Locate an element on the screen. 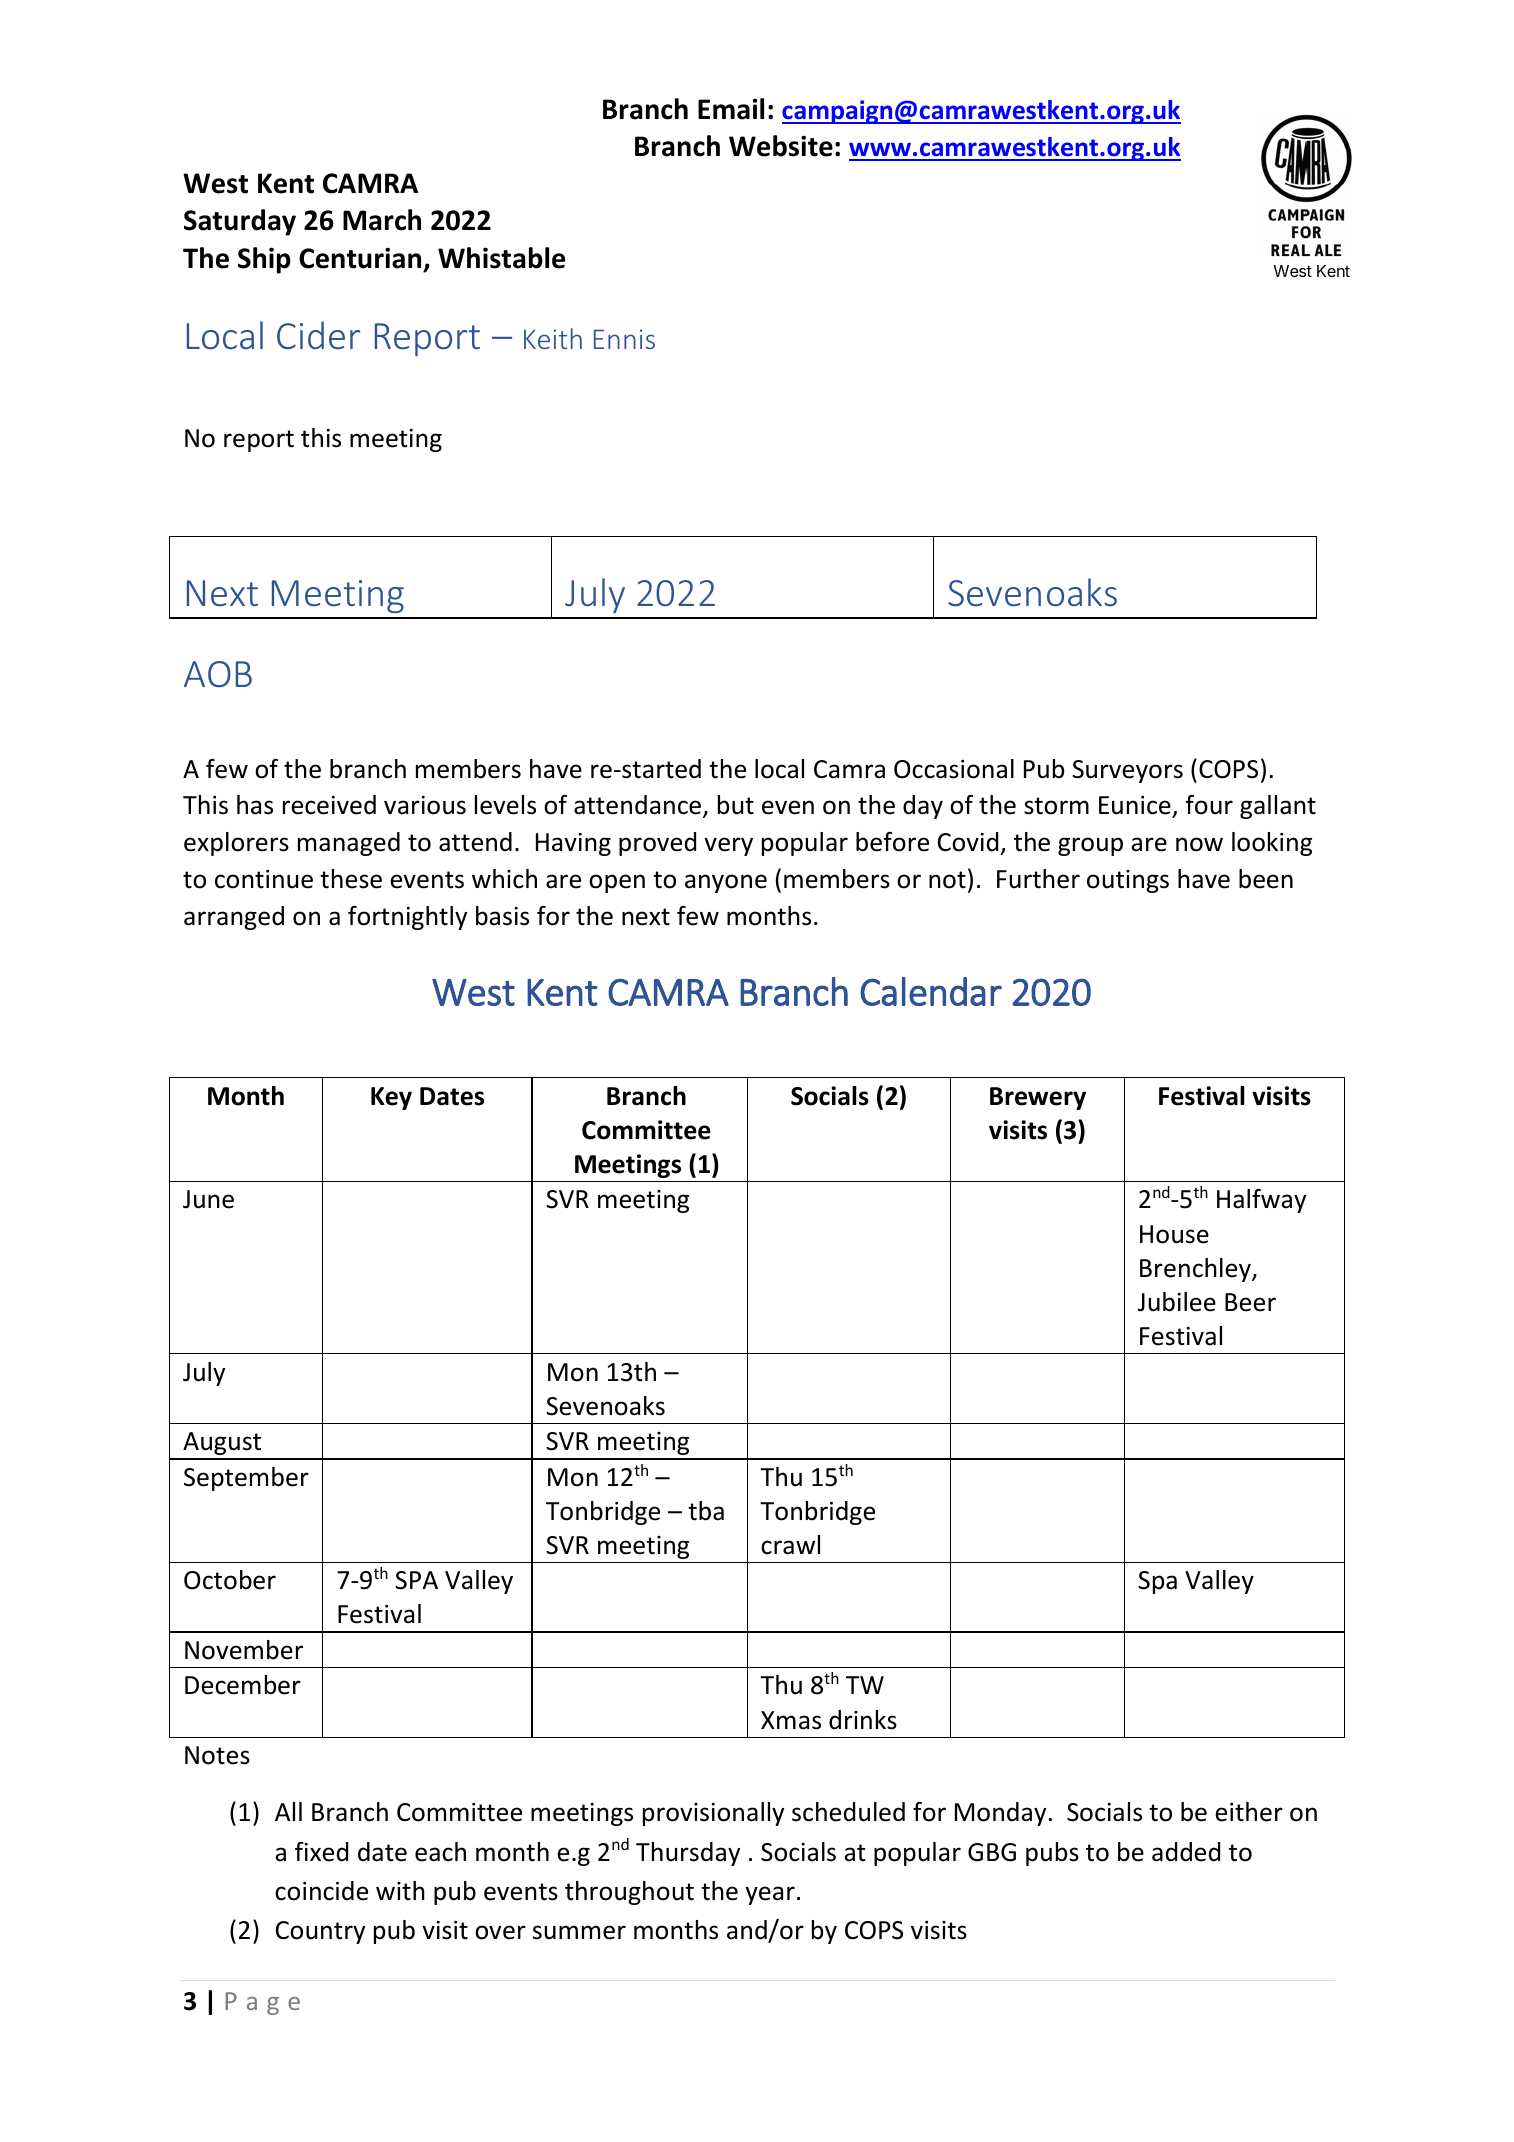 Image resolution: width=1514 pixels, height=2142 pixels. but is located at coordinates (736, 805).
